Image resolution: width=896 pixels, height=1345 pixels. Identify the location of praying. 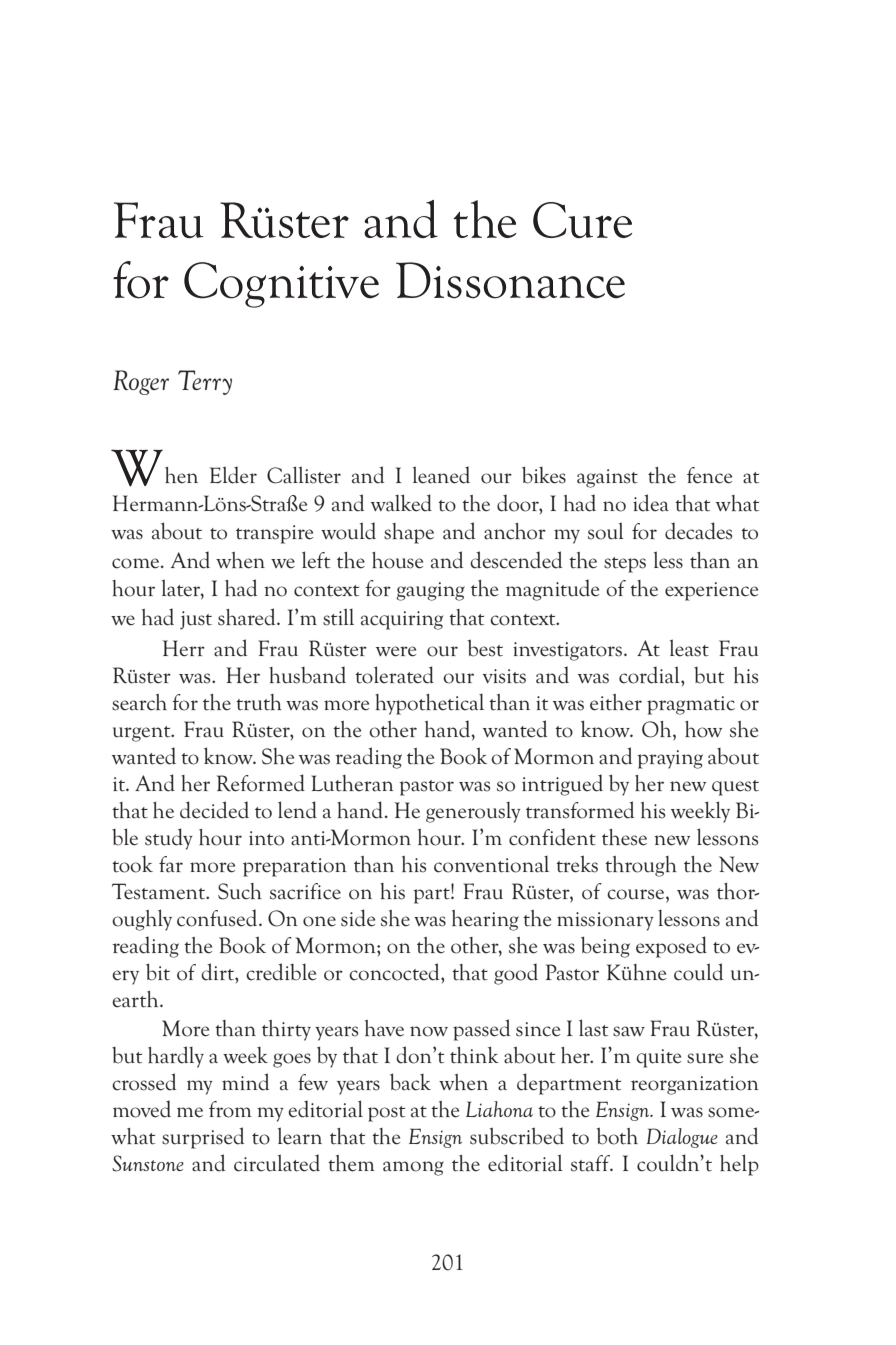
(670, 759).
